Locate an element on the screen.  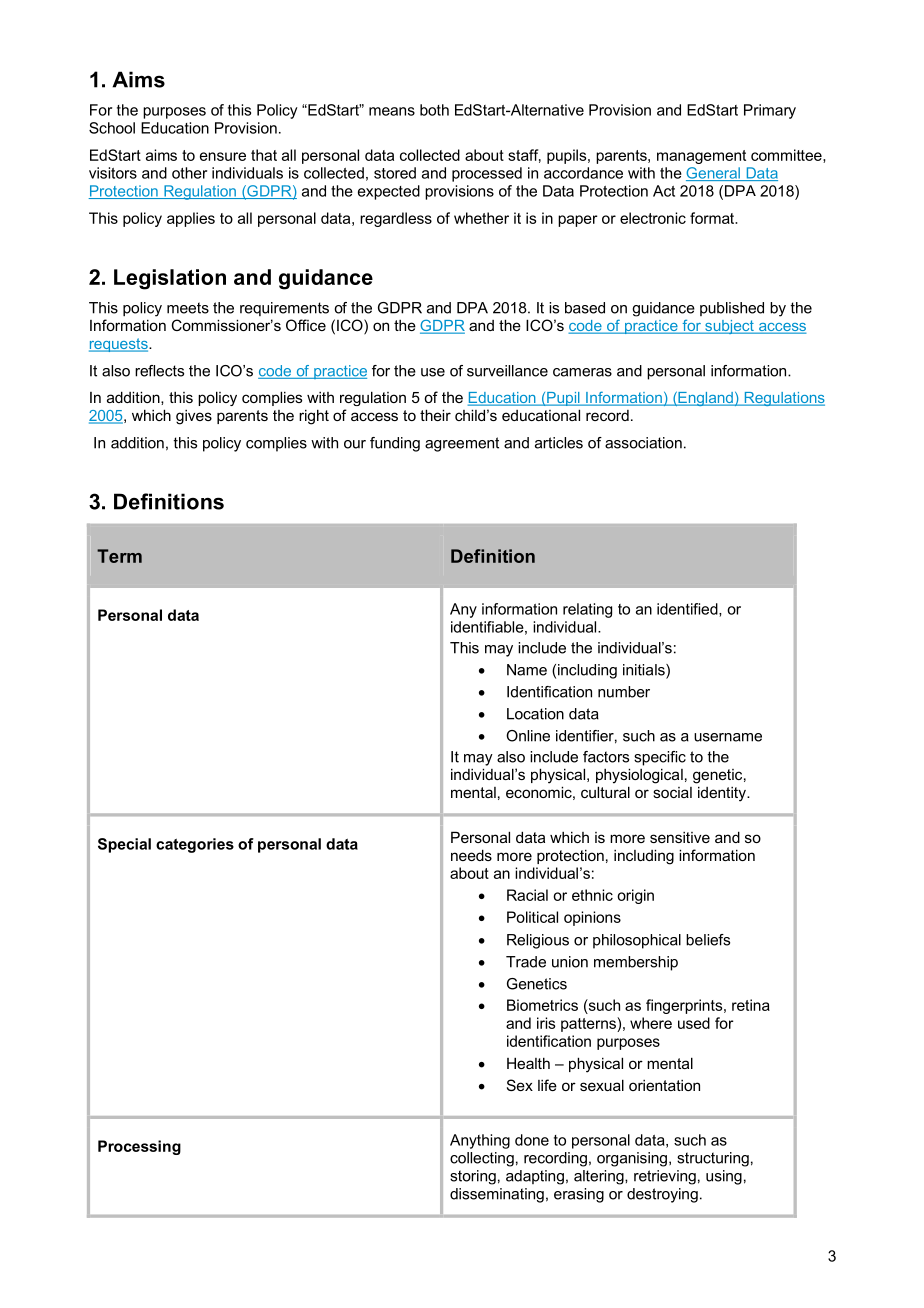
management is located at coordinates (701, 157).
